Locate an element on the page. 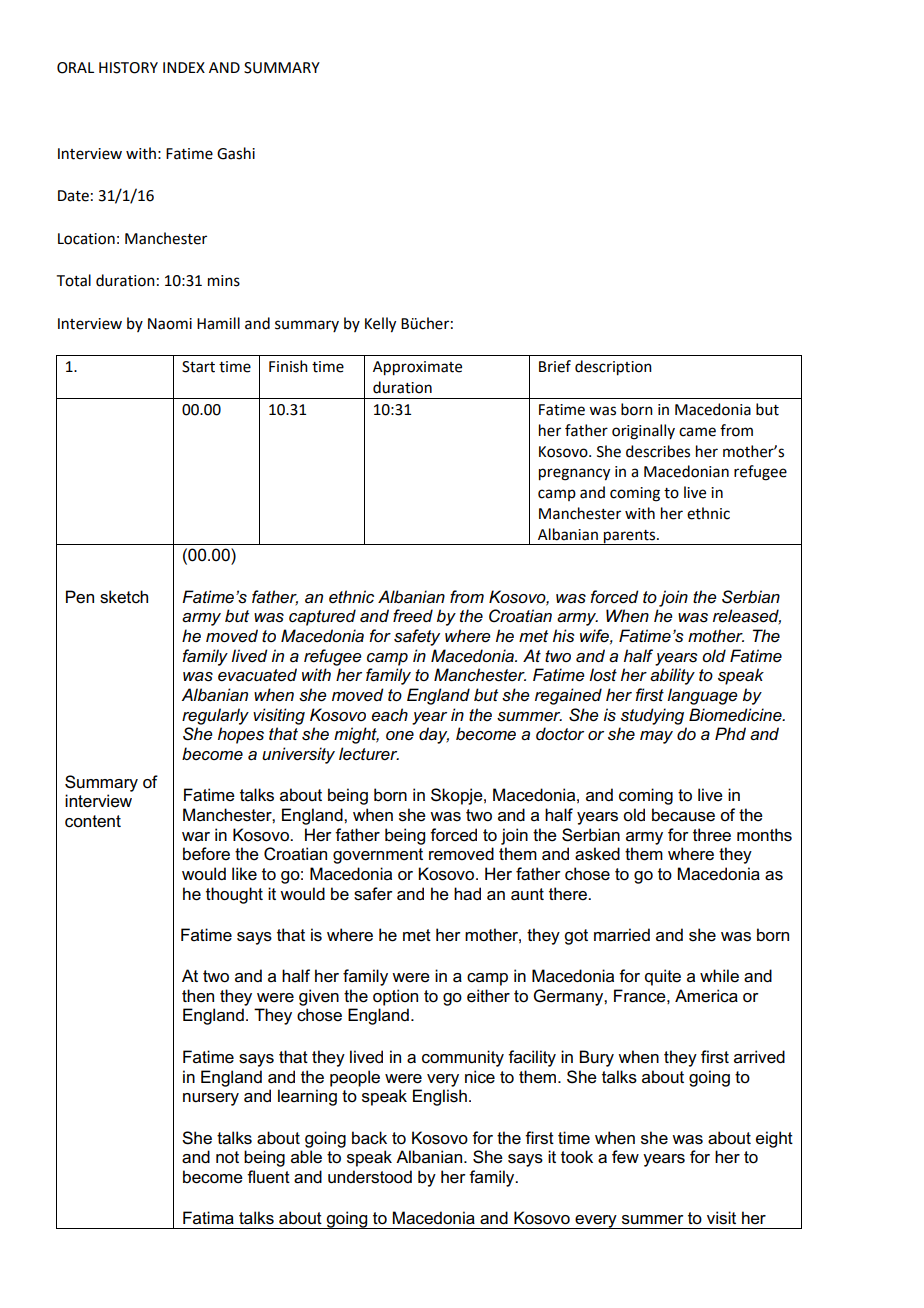  day is located at coordinates (434, 735).
